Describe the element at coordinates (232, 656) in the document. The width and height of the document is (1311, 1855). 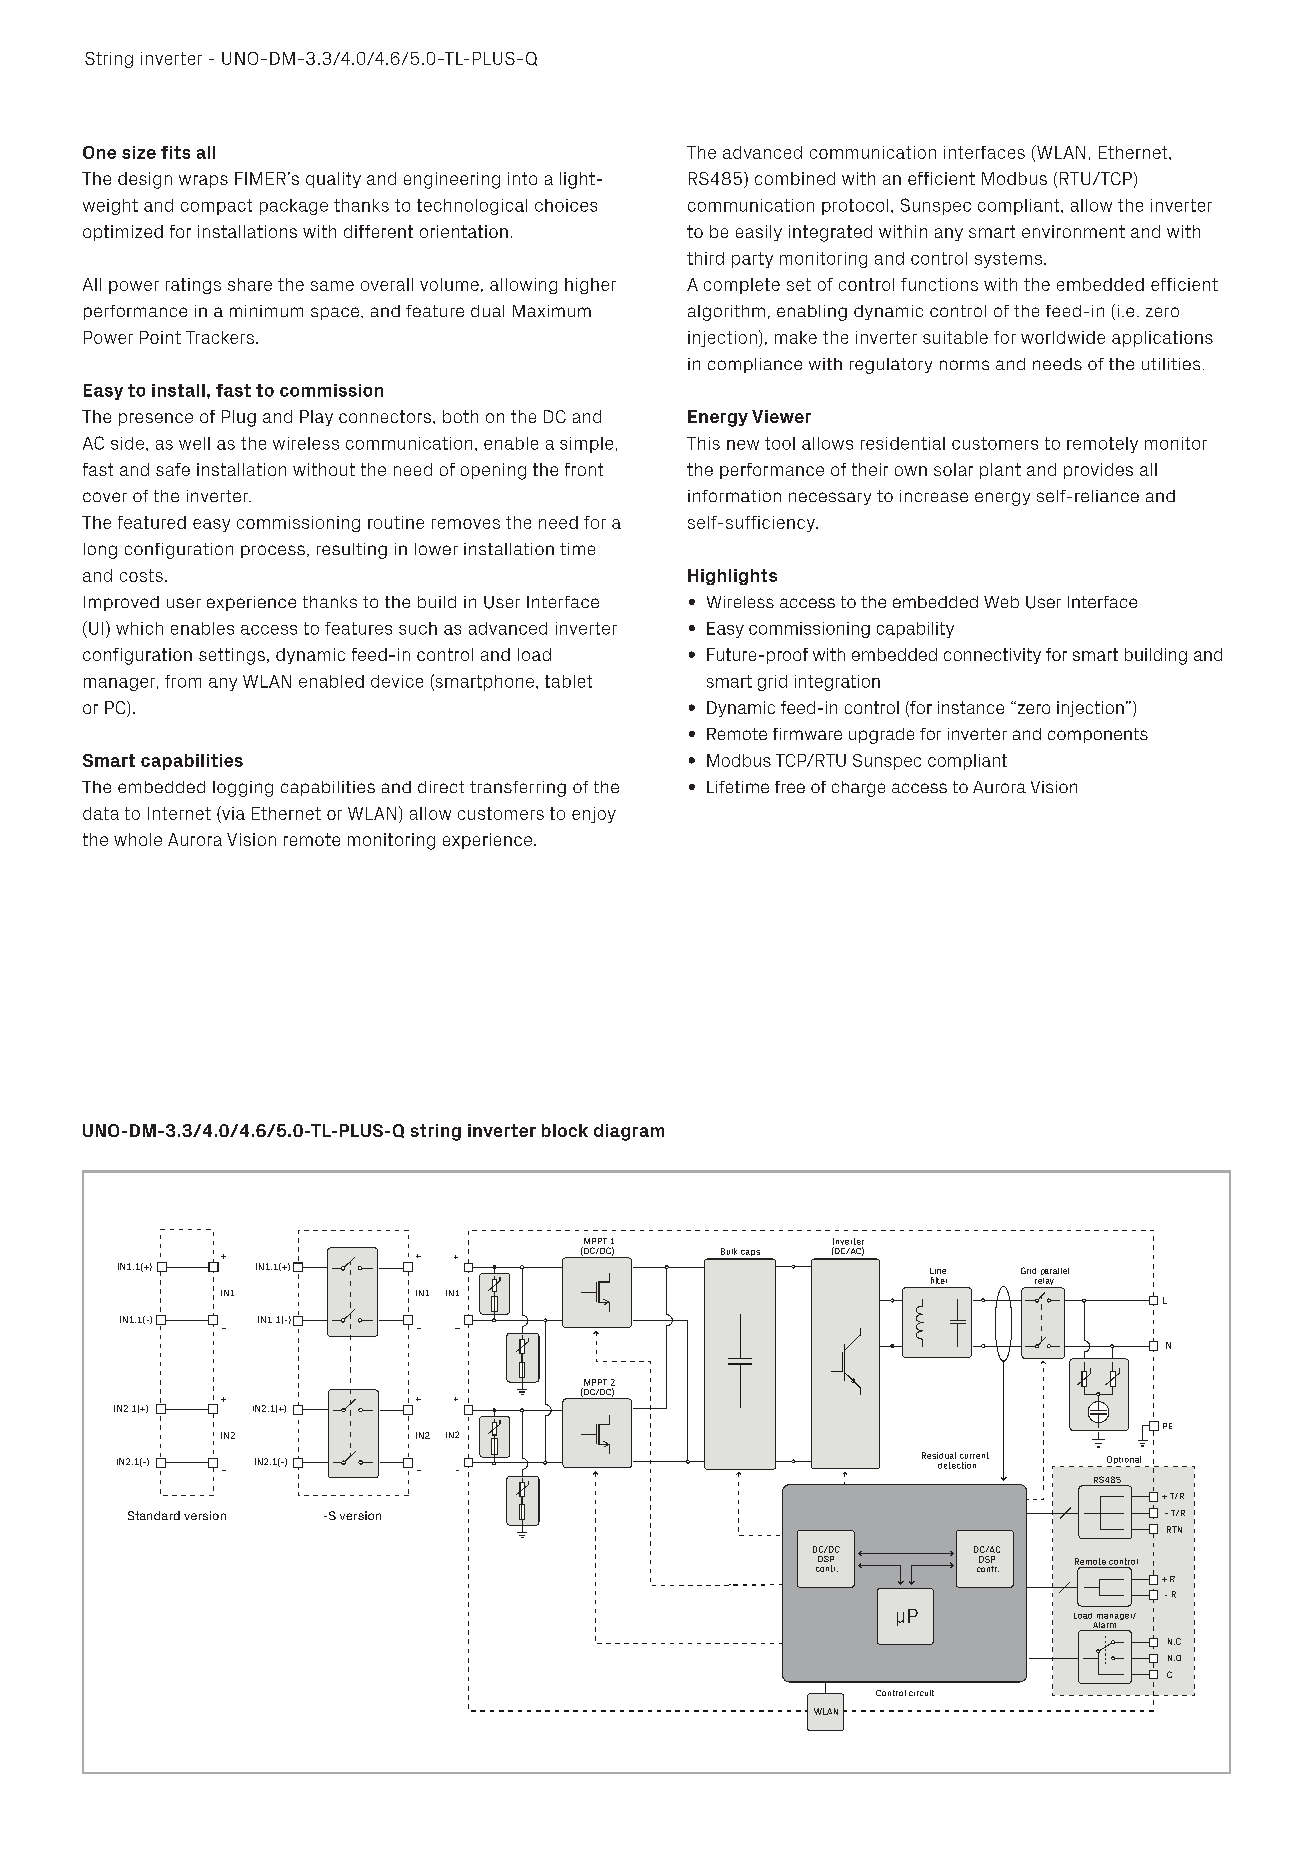
I see `settings` at that location.
